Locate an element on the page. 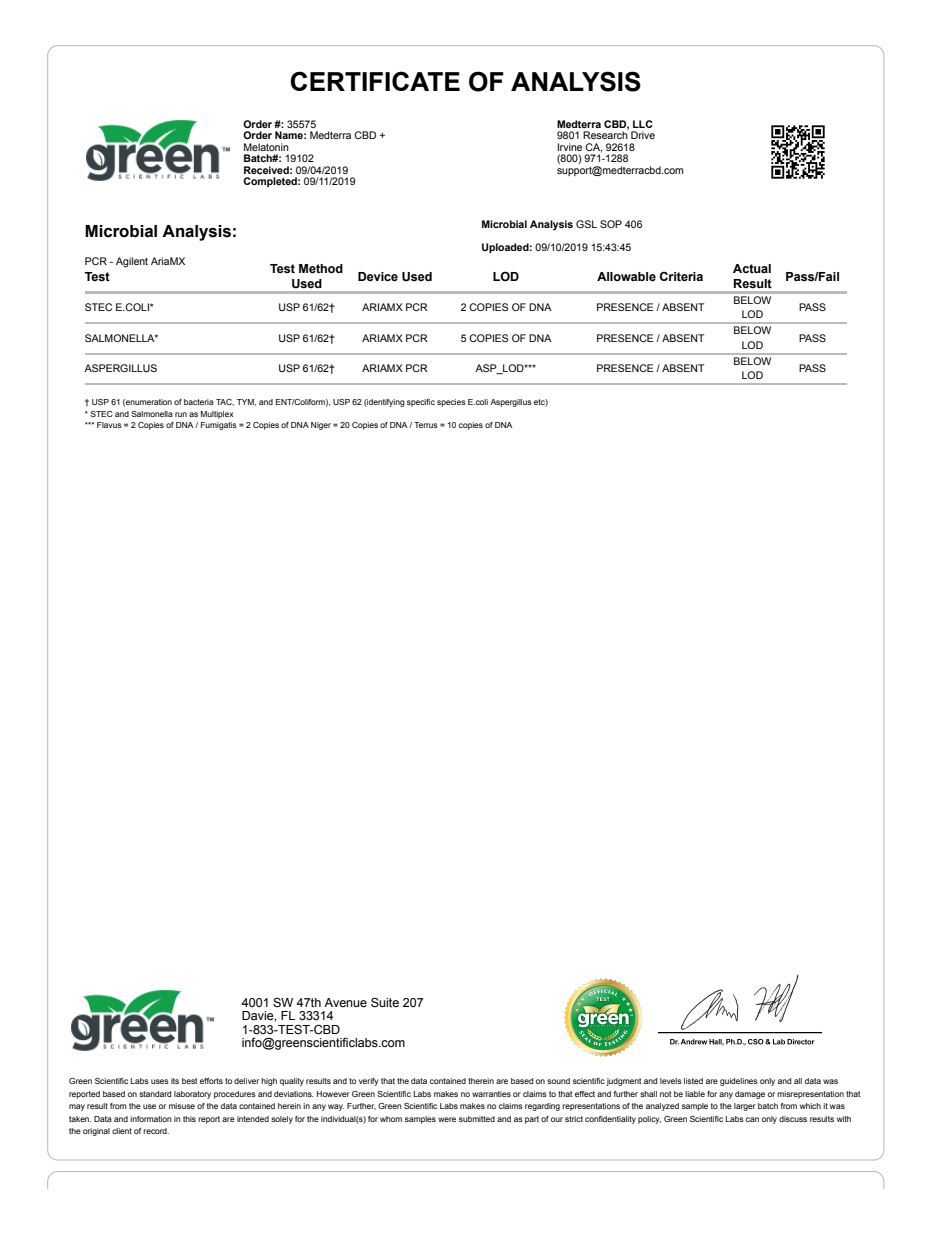 This page has height=1233, width=952. LLC is located at coordinates (643, 124).
